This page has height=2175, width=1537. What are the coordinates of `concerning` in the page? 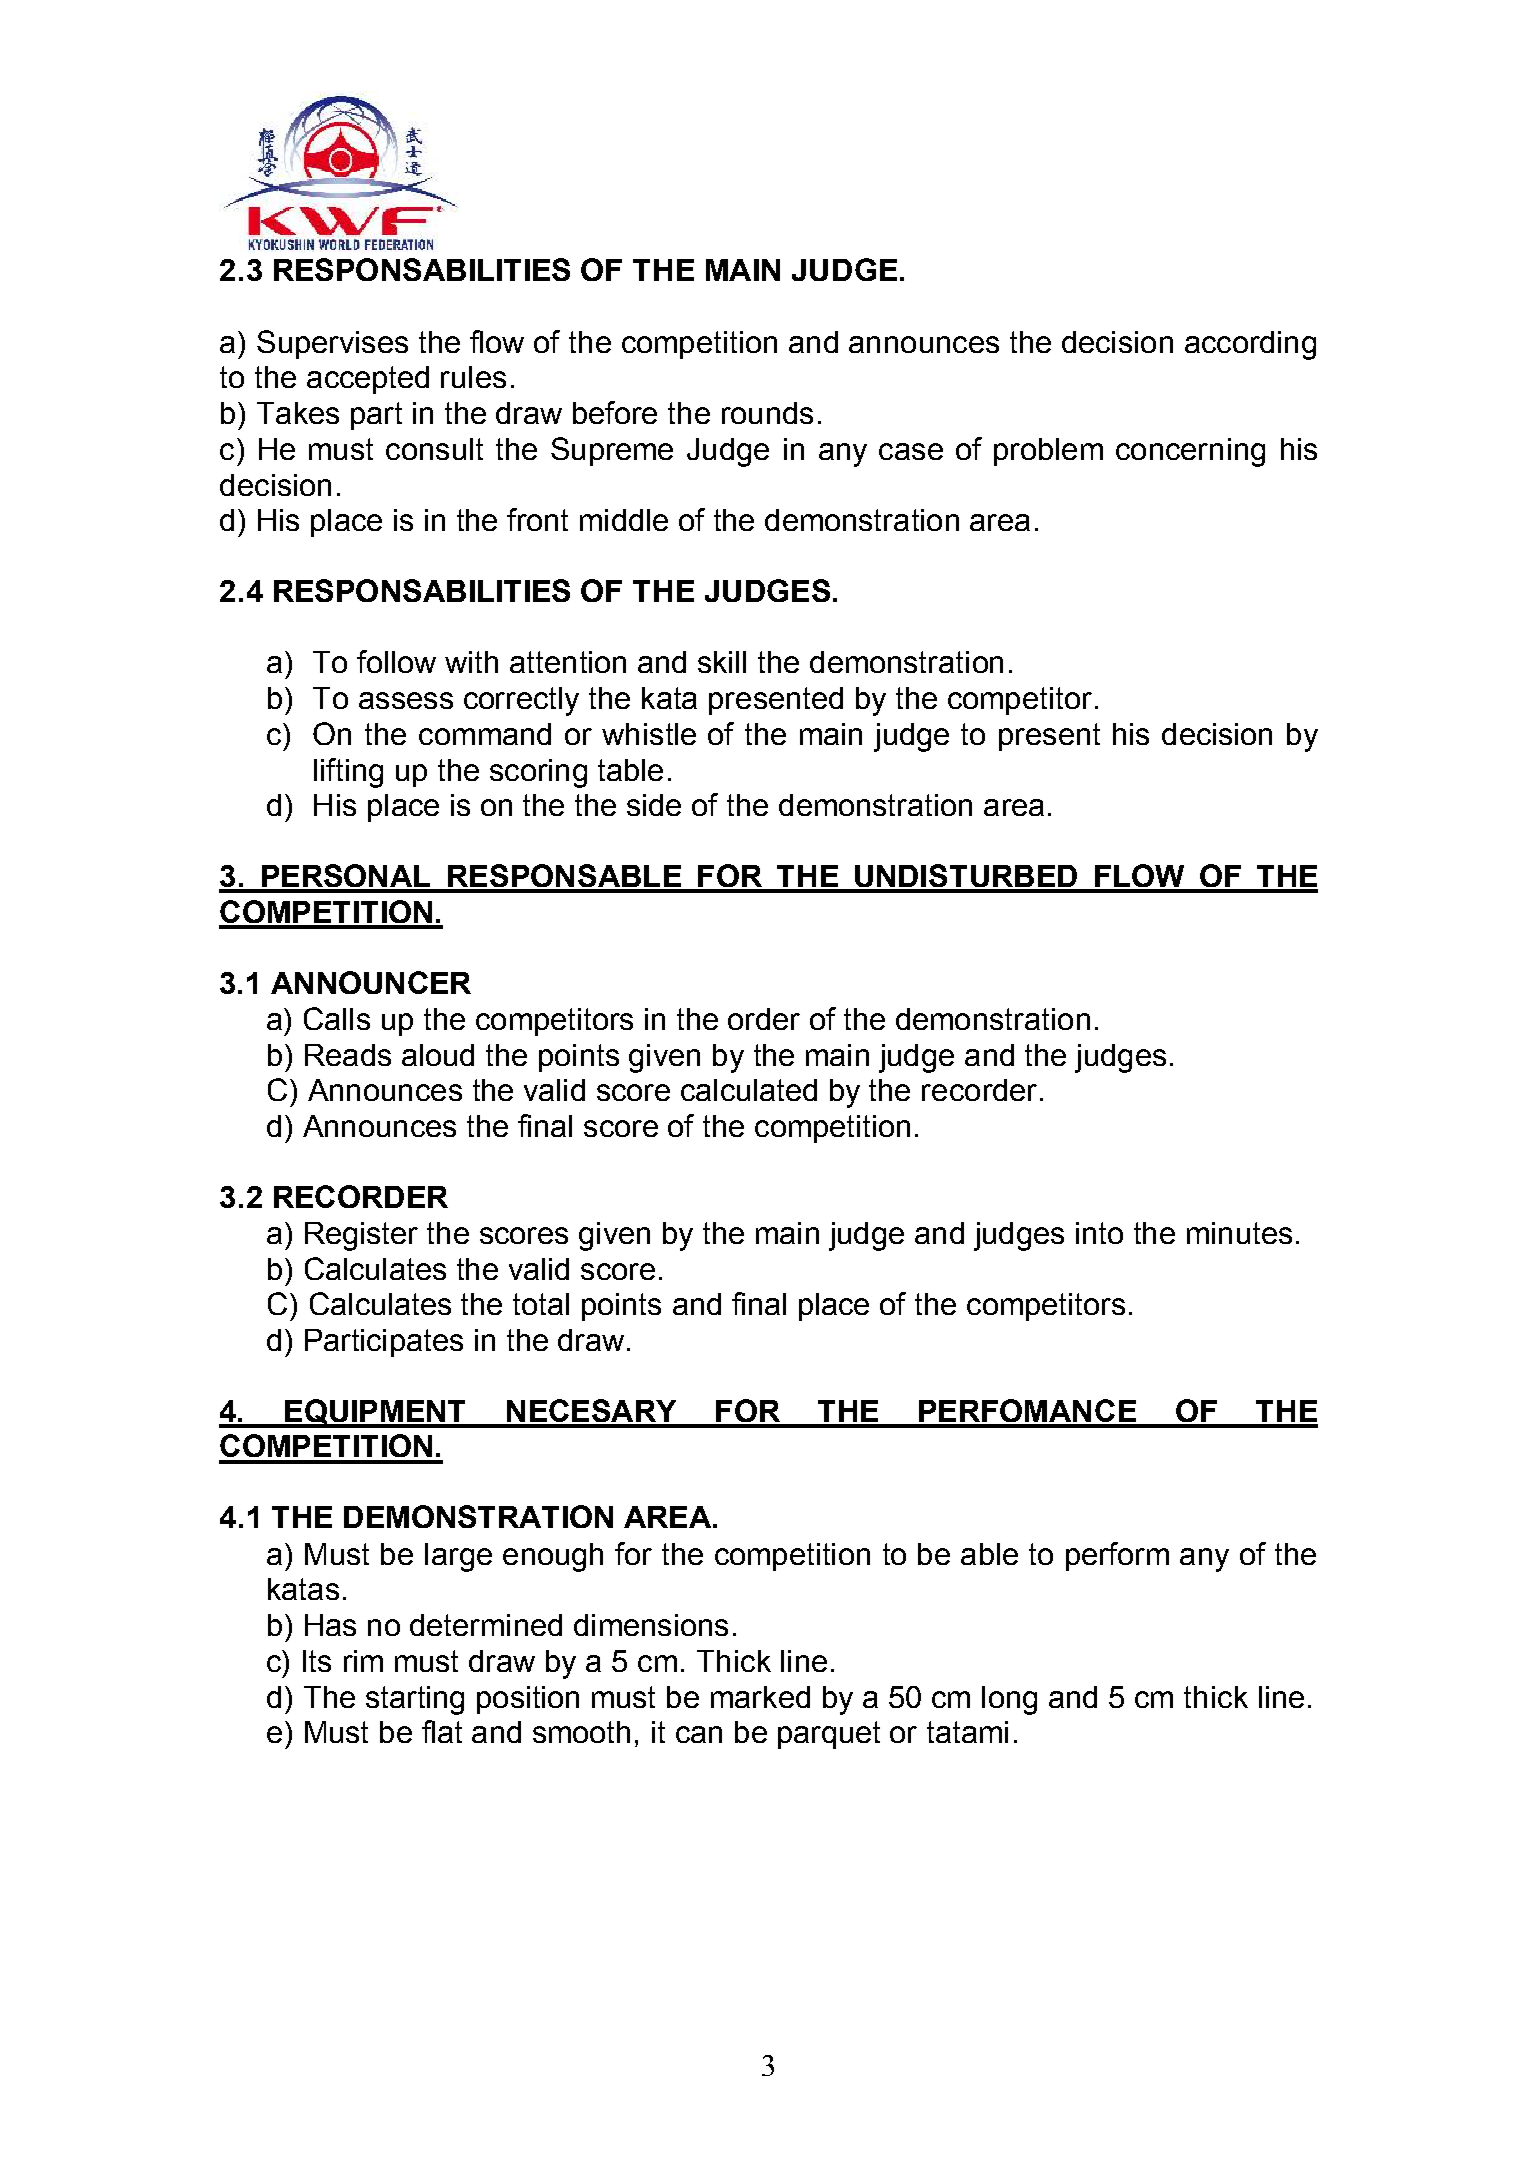 It's located at (1190, 452).
